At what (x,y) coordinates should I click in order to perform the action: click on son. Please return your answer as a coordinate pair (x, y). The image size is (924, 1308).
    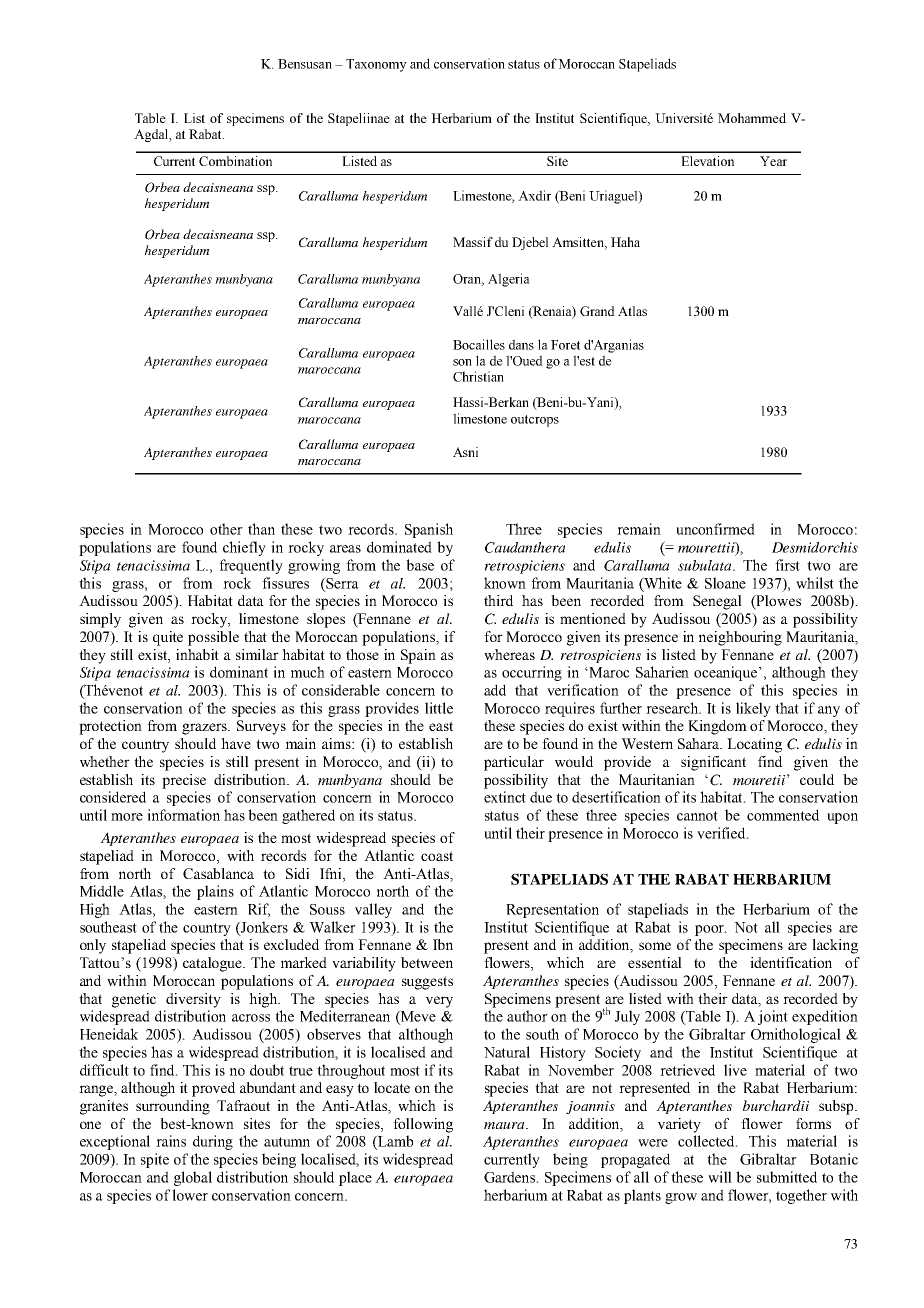
    Looking at the image, I should click on (462, 362).
